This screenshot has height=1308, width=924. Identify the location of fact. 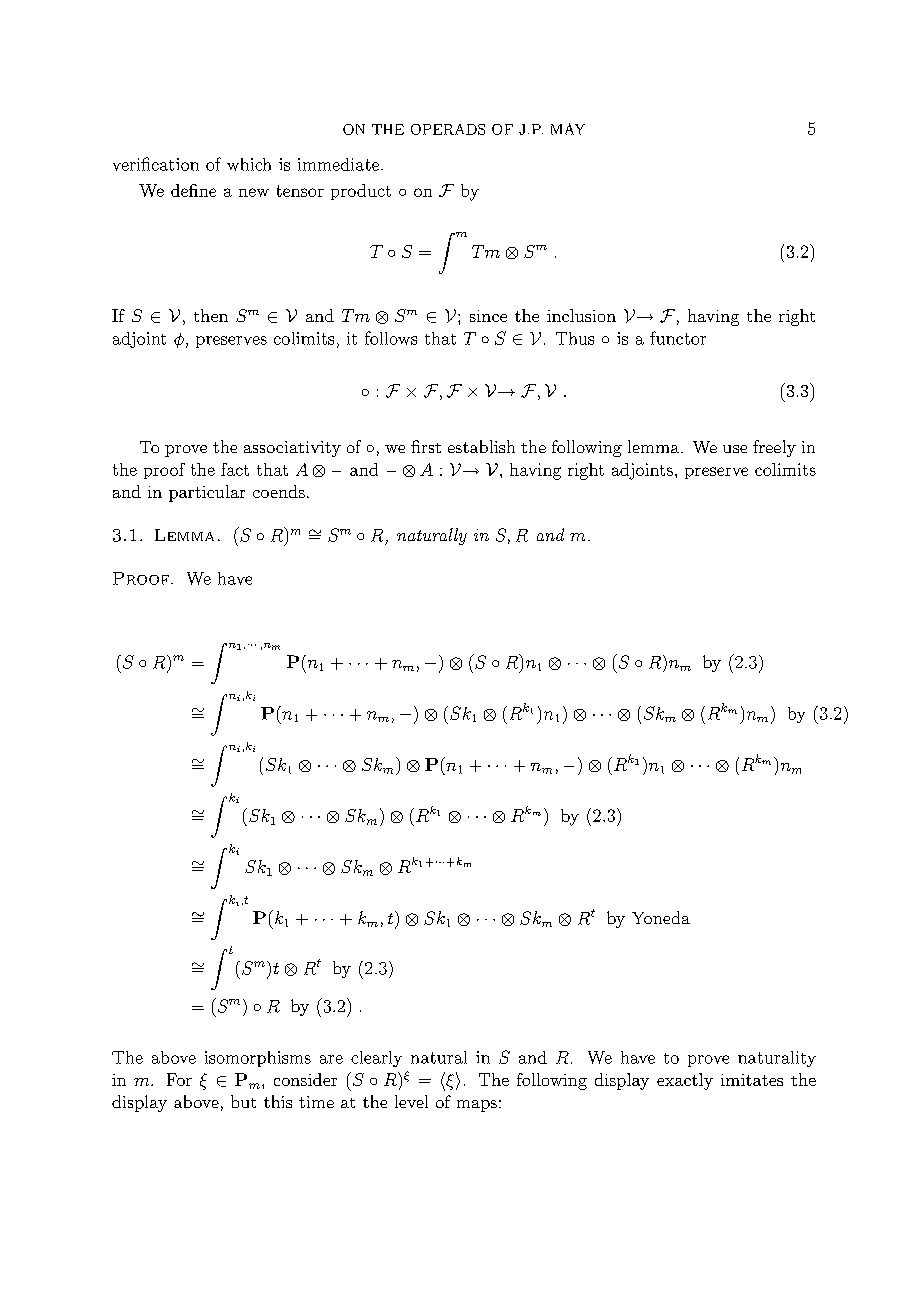
(235, 469).
